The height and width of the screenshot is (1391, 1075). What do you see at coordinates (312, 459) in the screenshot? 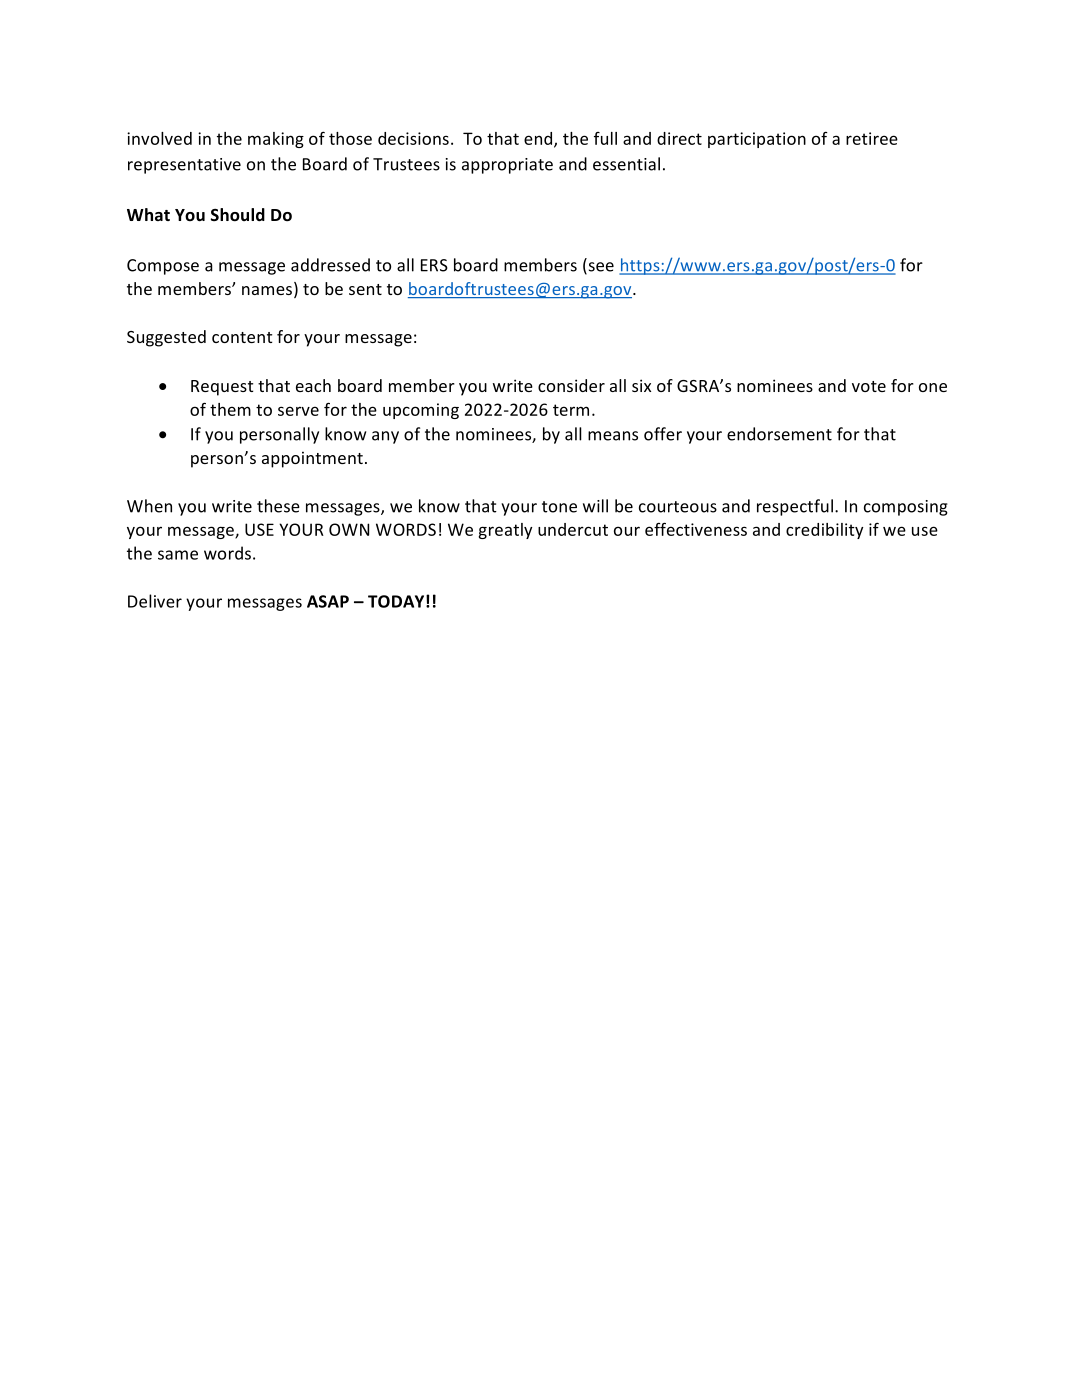
I see `appointment` at bounding box center [312, 459].
